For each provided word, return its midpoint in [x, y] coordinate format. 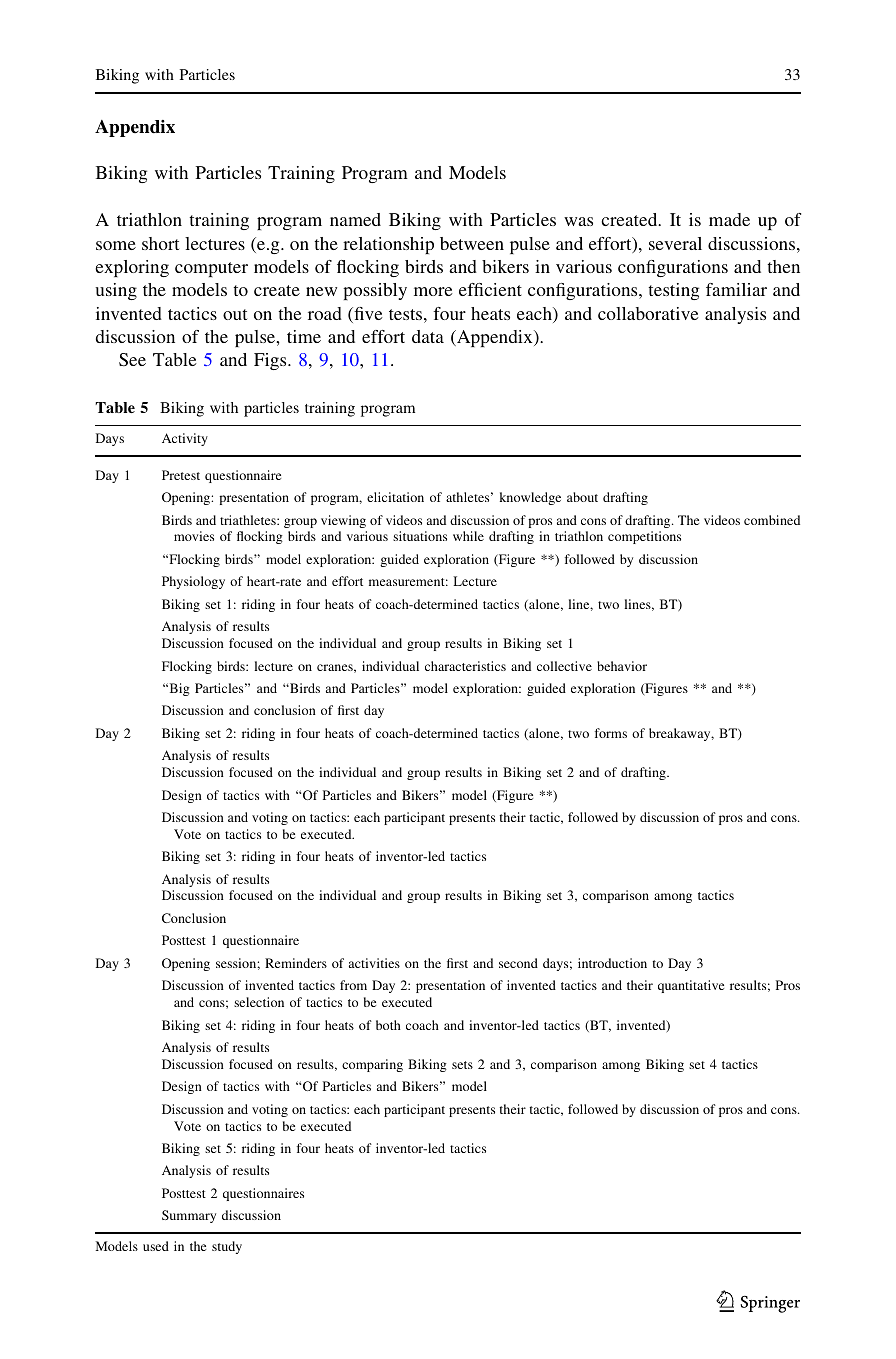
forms [611, 733]
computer [211, 269]
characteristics [465, 666]
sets [462, 1065]
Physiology [193, 582]
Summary [189, 1216]
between [472, 243]
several [675, 243]
